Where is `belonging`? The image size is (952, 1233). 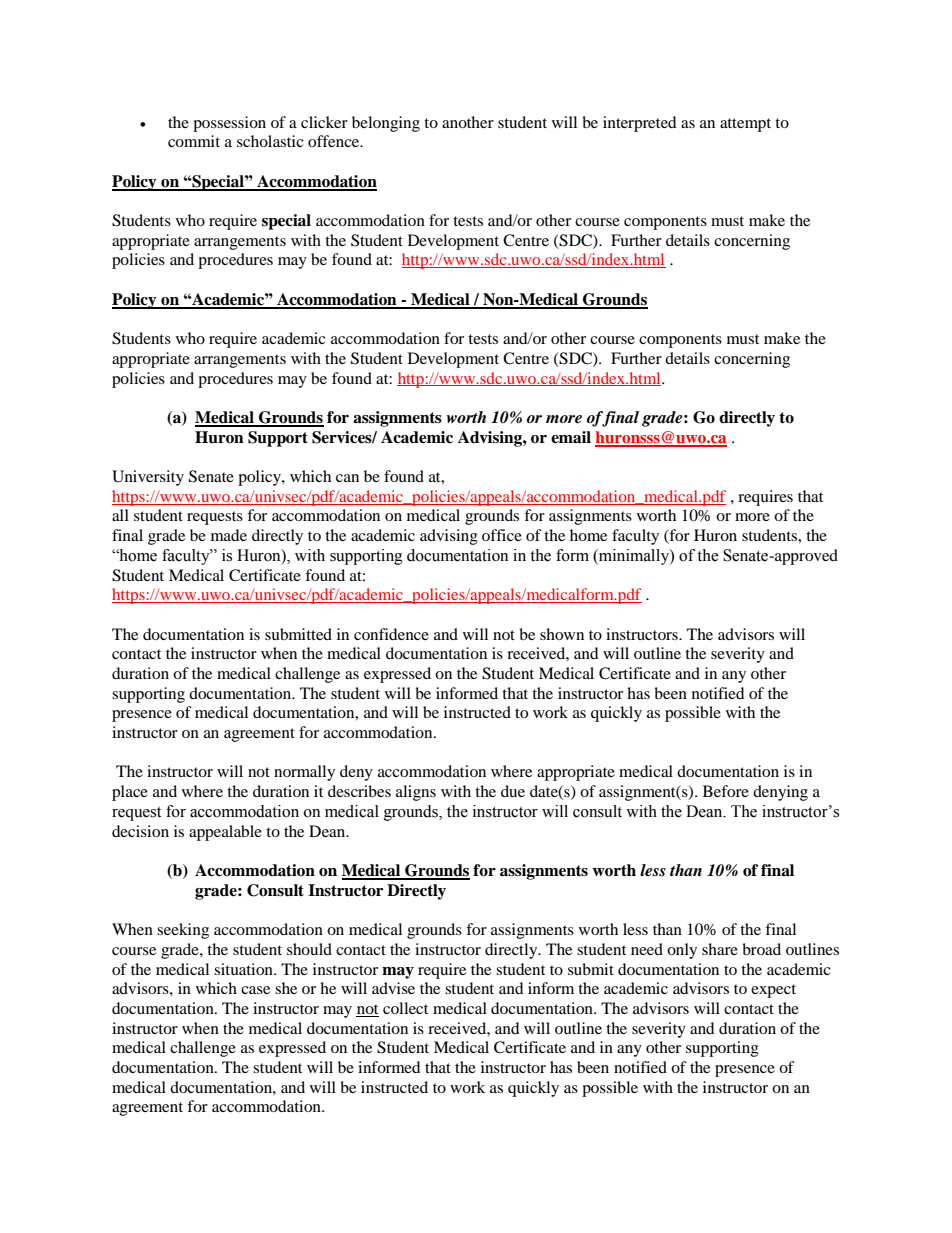 belonging is located at coordinates (386, 124).
